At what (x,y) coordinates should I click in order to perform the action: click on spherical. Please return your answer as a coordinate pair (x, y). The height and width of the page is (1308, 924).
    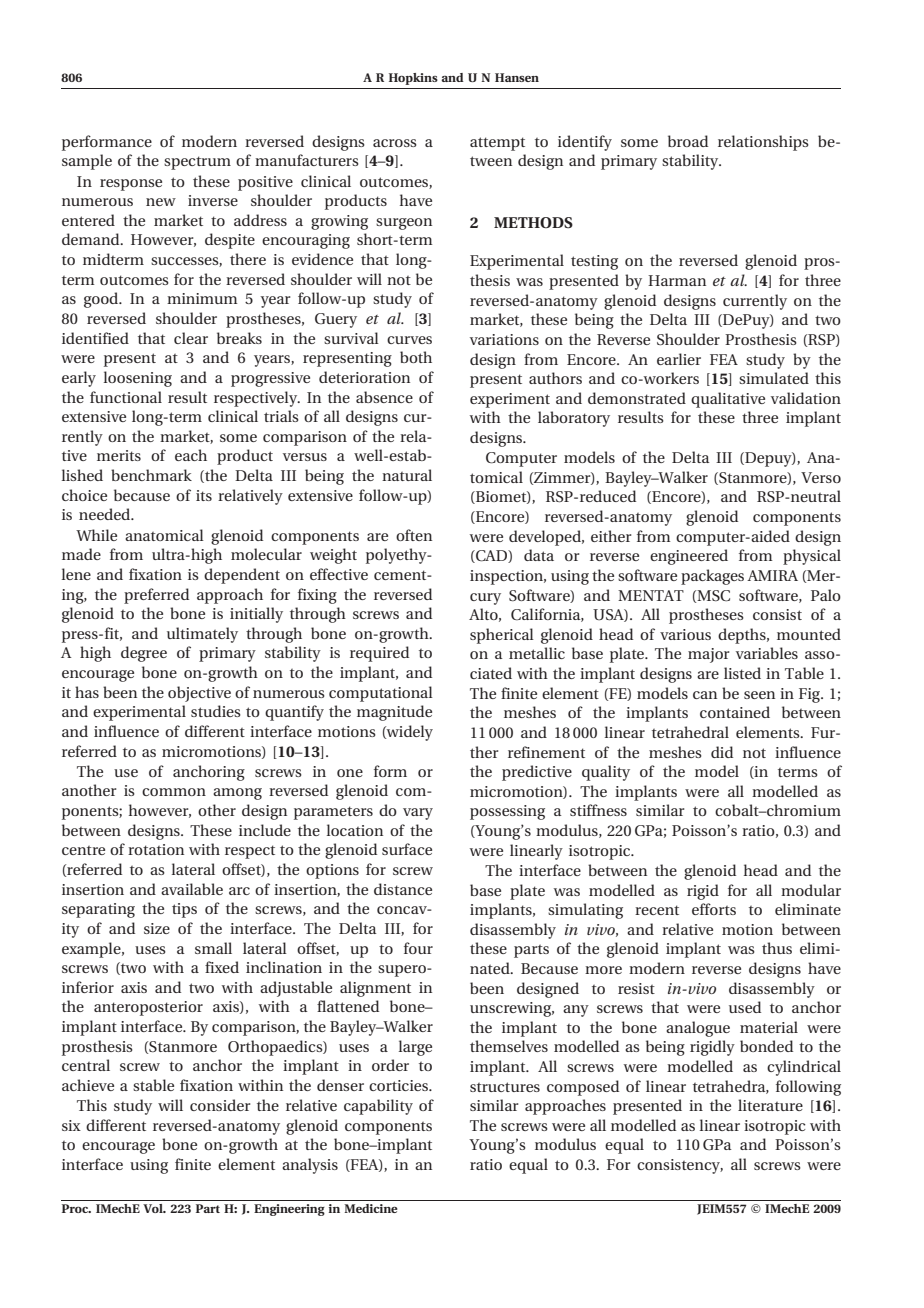
    Looking at the image, I should click on (502, 636).
